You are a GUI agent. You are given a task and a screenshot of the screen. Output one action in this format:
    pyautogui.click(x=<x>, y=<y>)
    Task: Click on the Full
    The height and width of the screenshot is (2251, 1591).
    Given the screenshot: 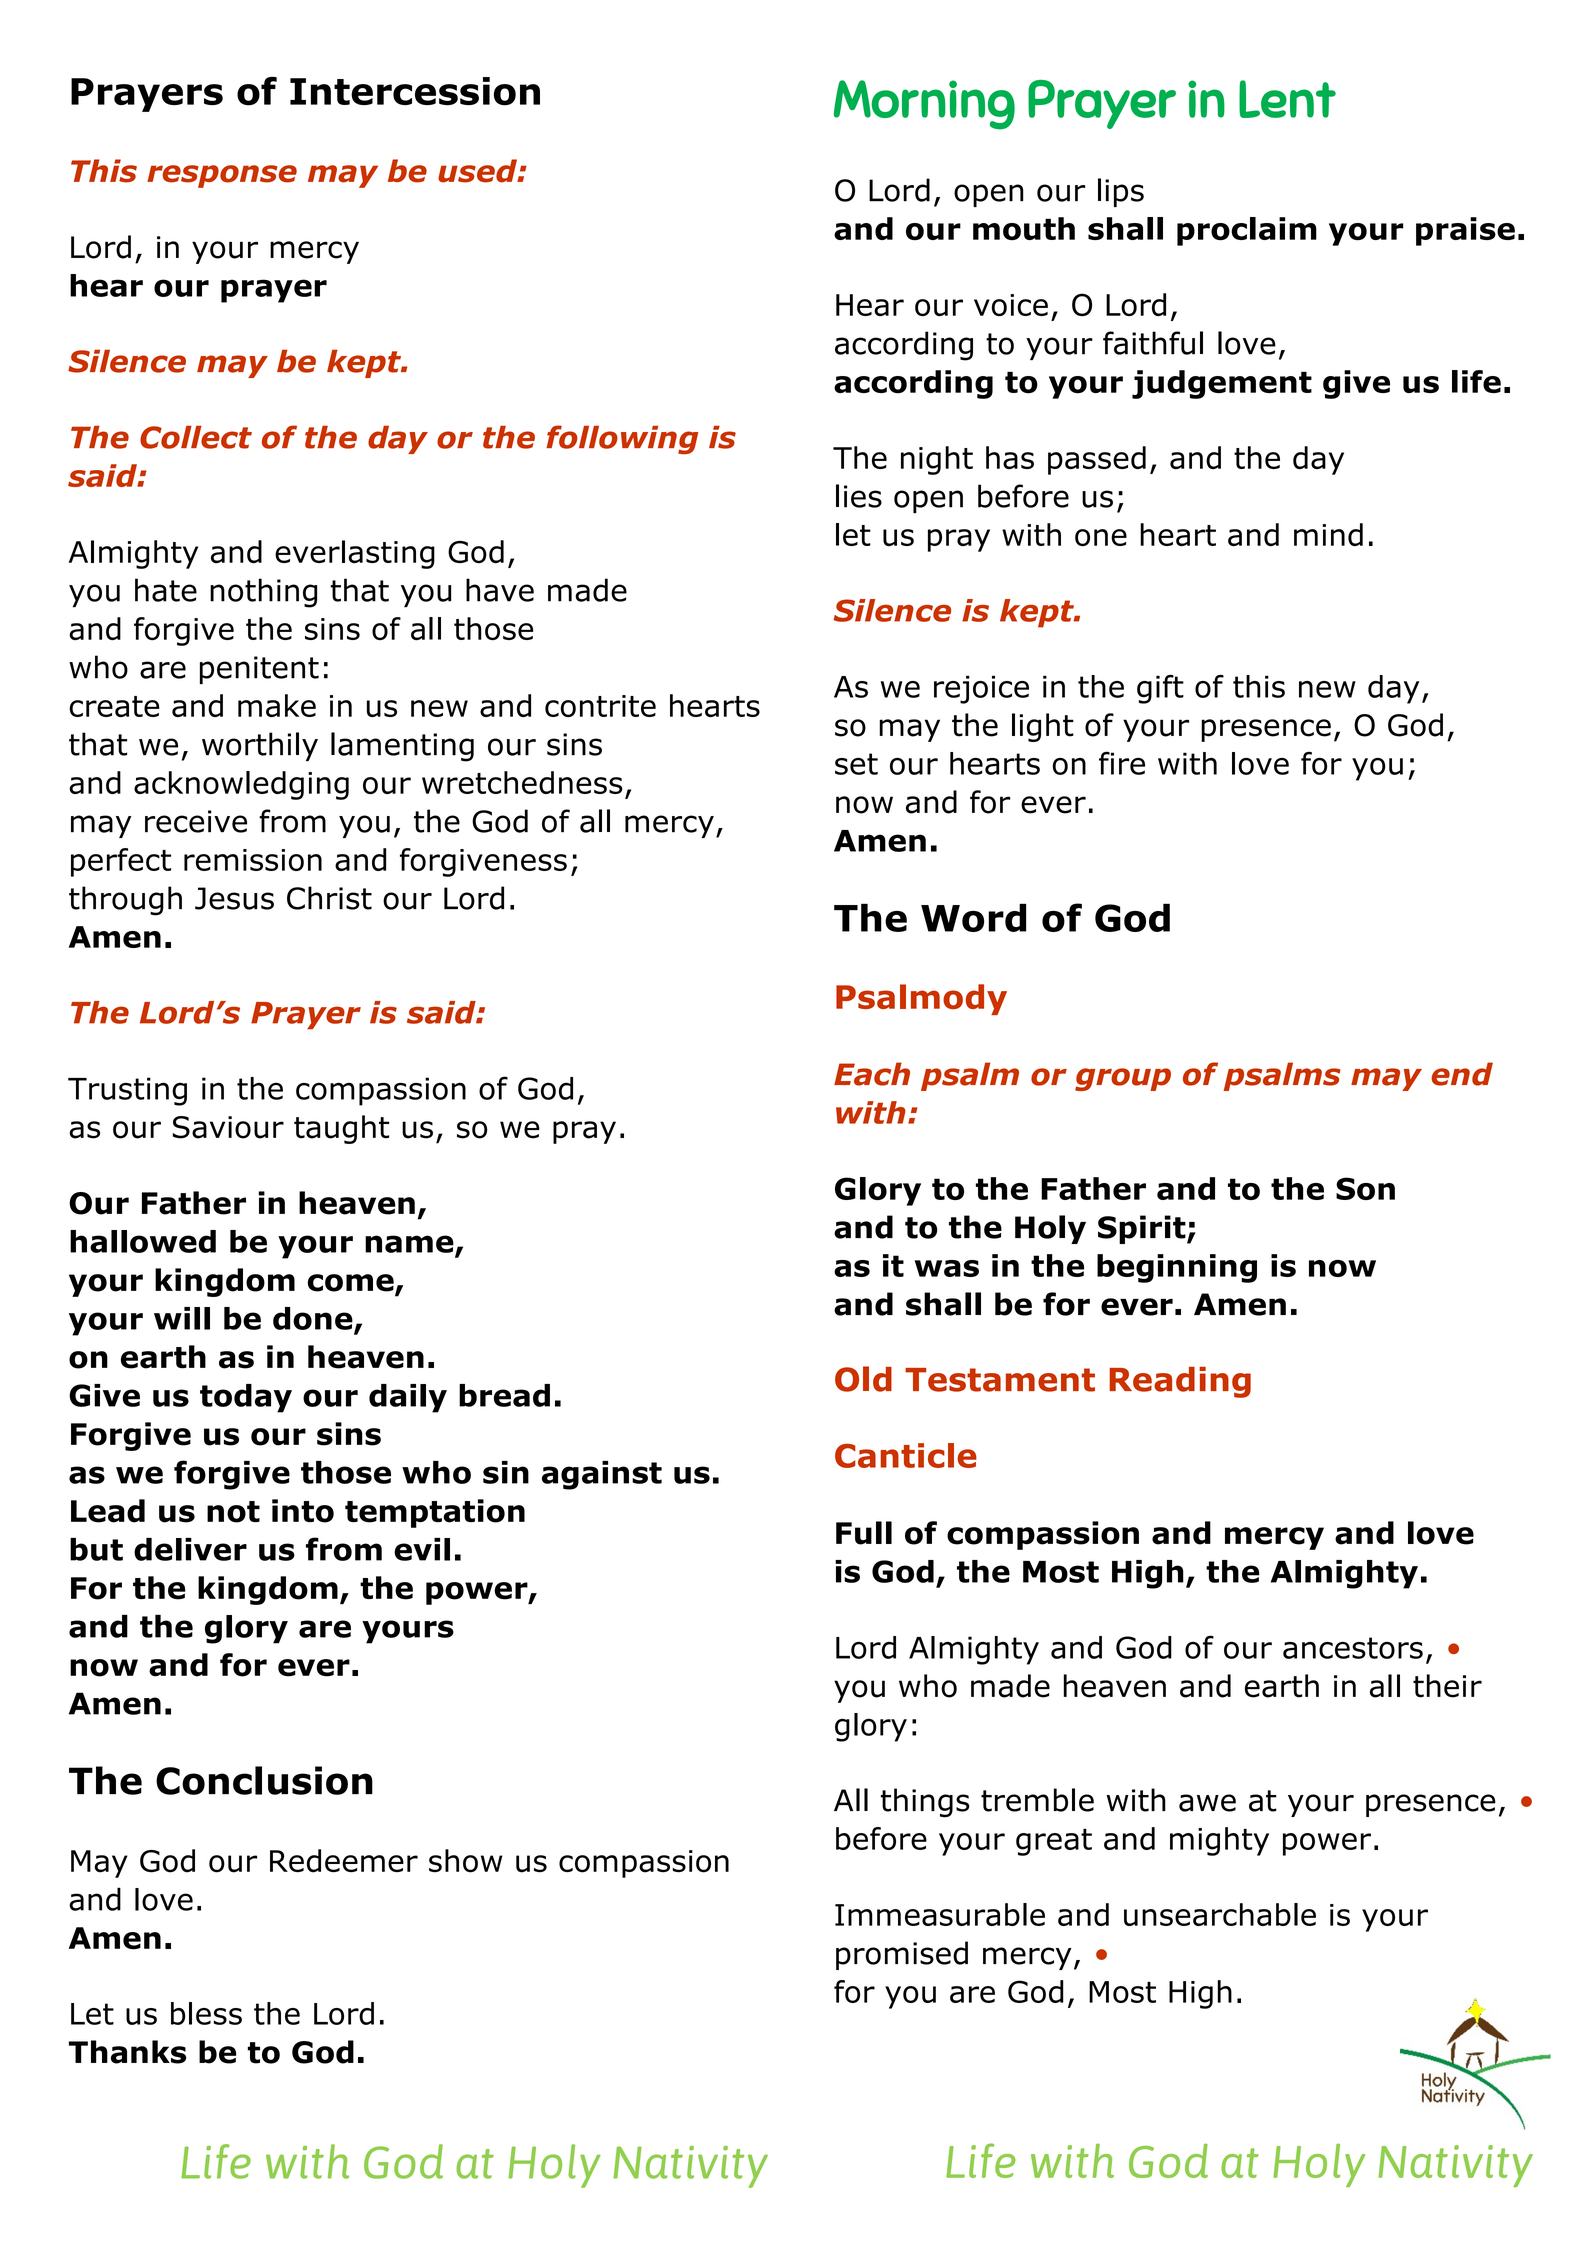 What is the action you would take?
    pyautogui.click(x=864, y=1533)
